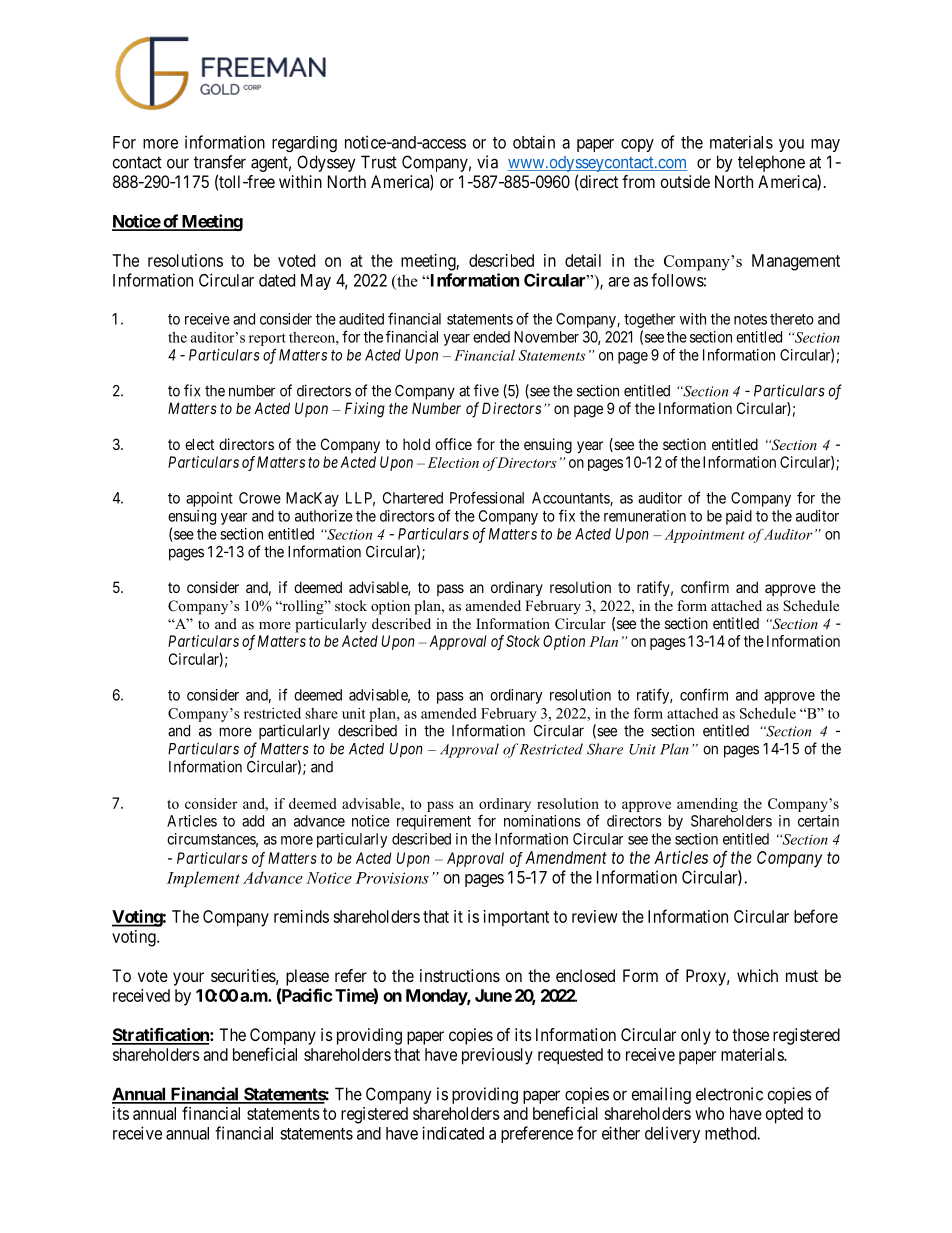 The image size is (952, 1233). Describe the element at coordinates (307, 977) in the page. I see `please` at that location.
